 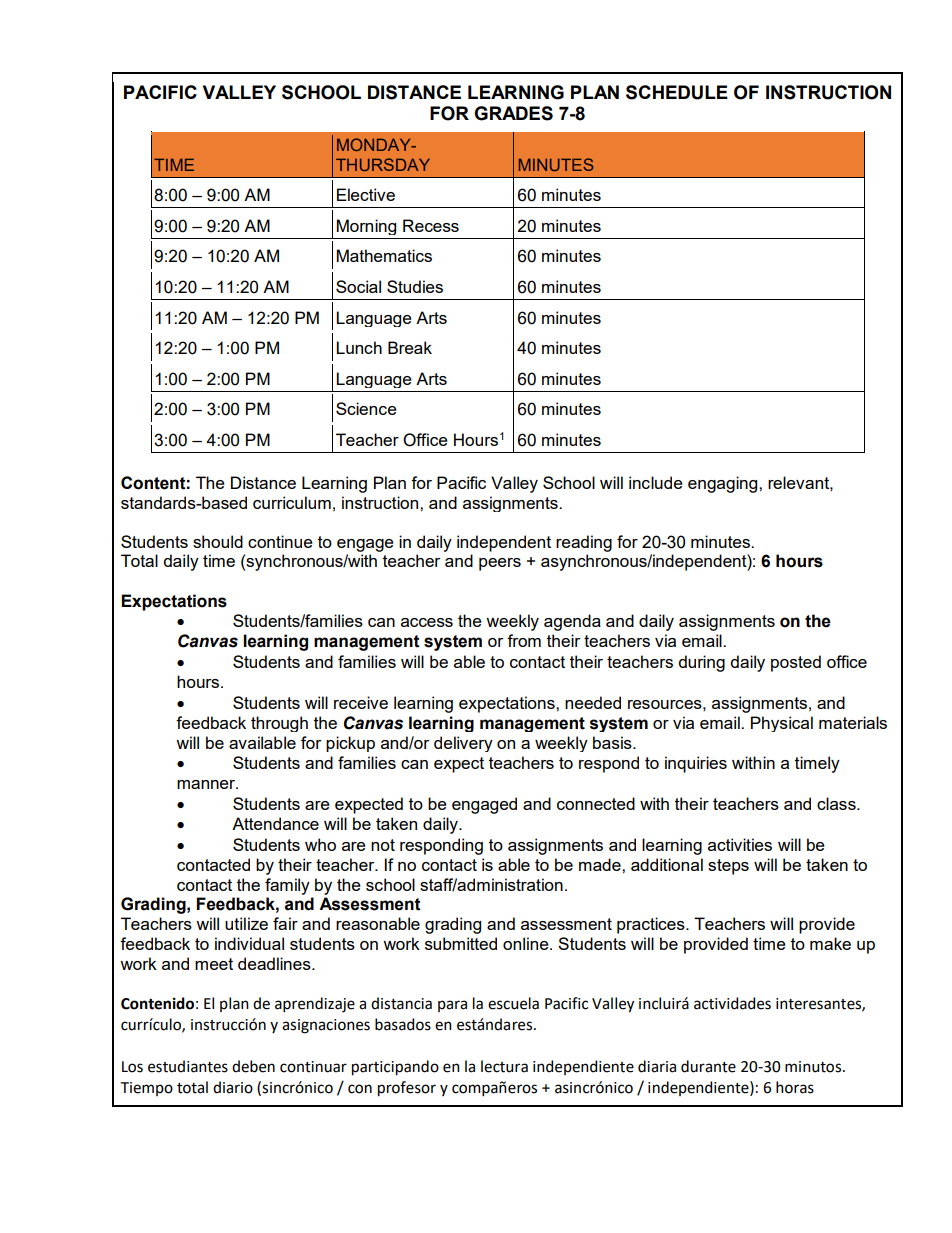 I want to click on Elective, so click(x=366, y=194).
